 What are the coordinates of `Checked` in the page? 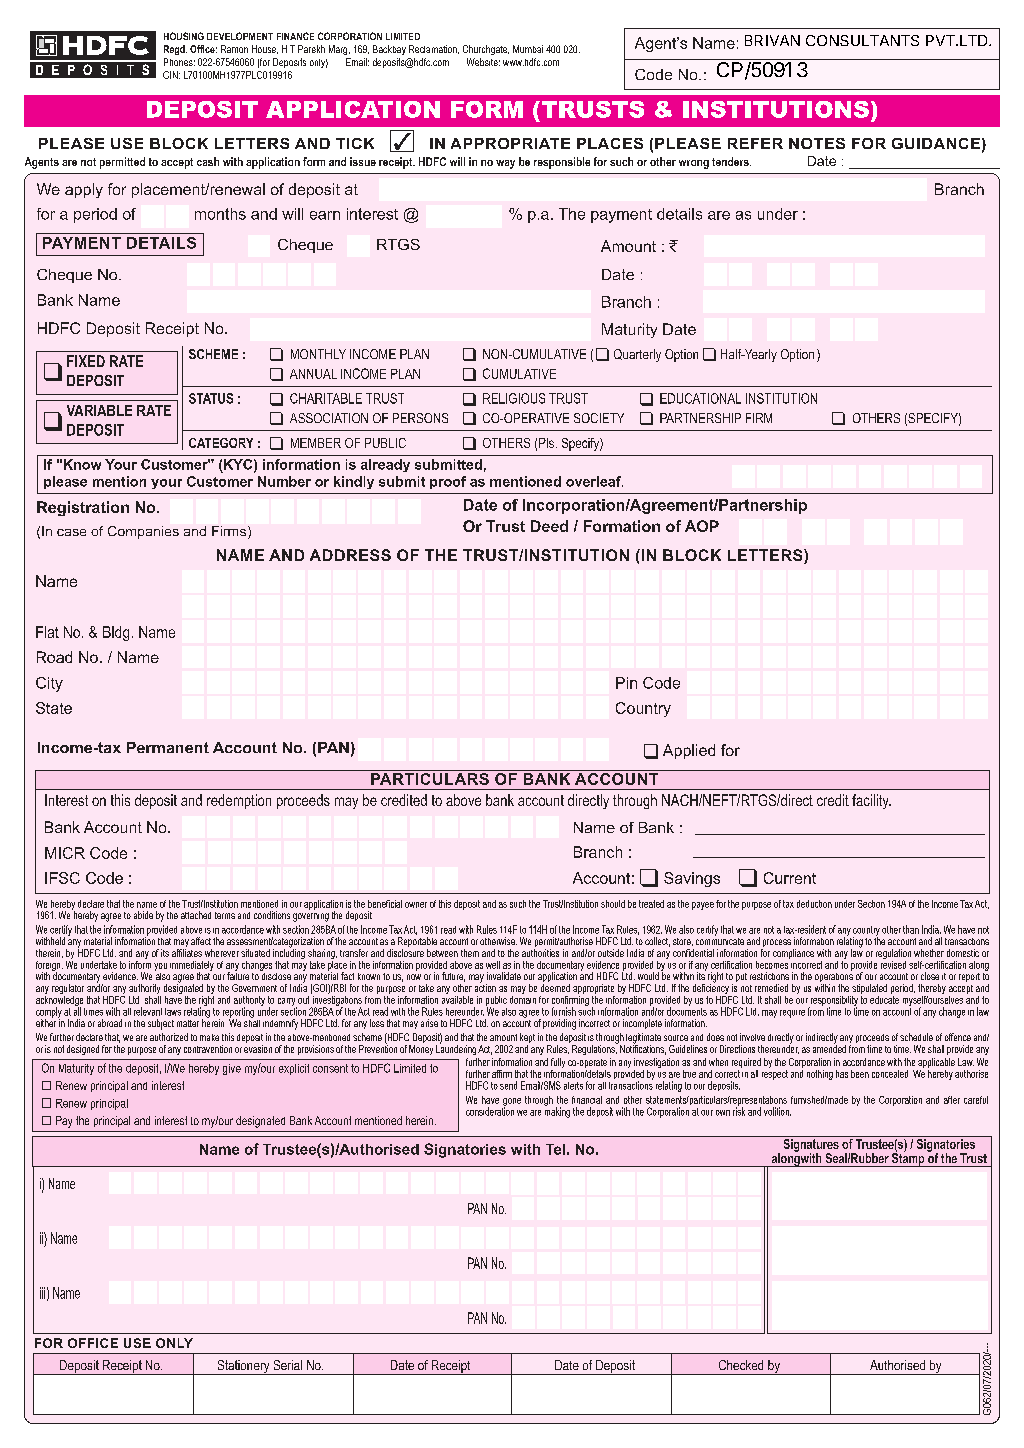 It's located at (741, 1365).
